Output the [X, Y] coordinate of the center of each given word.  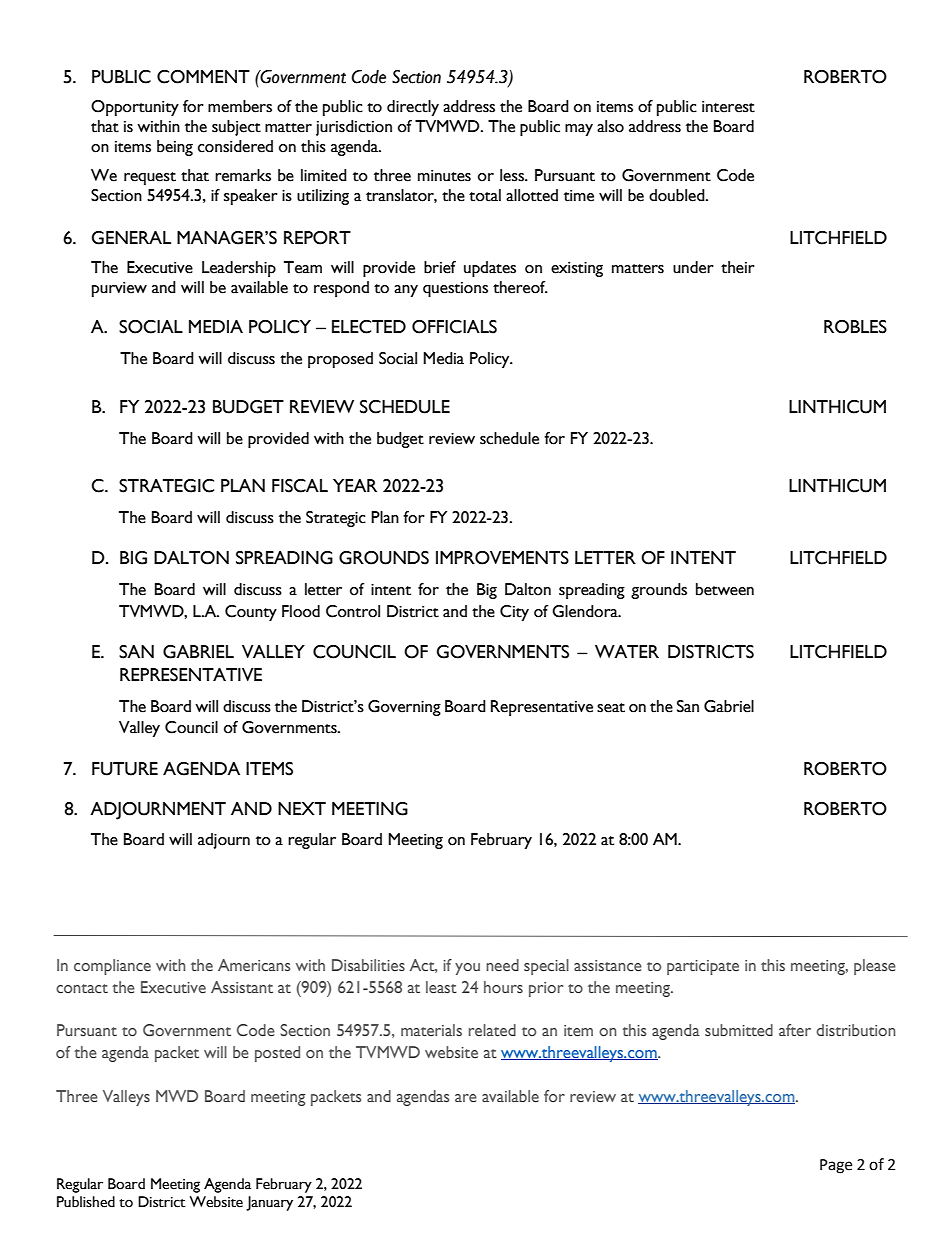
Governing [404, 708]
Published [86, 1202]
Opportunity [135, 108]
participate [703, 967]
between [725, 589]
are [466, 1098]
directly [413, 108]
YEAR [355, 485]
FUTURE [125, 769]
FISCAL [300, 486]
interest [728, 107]
